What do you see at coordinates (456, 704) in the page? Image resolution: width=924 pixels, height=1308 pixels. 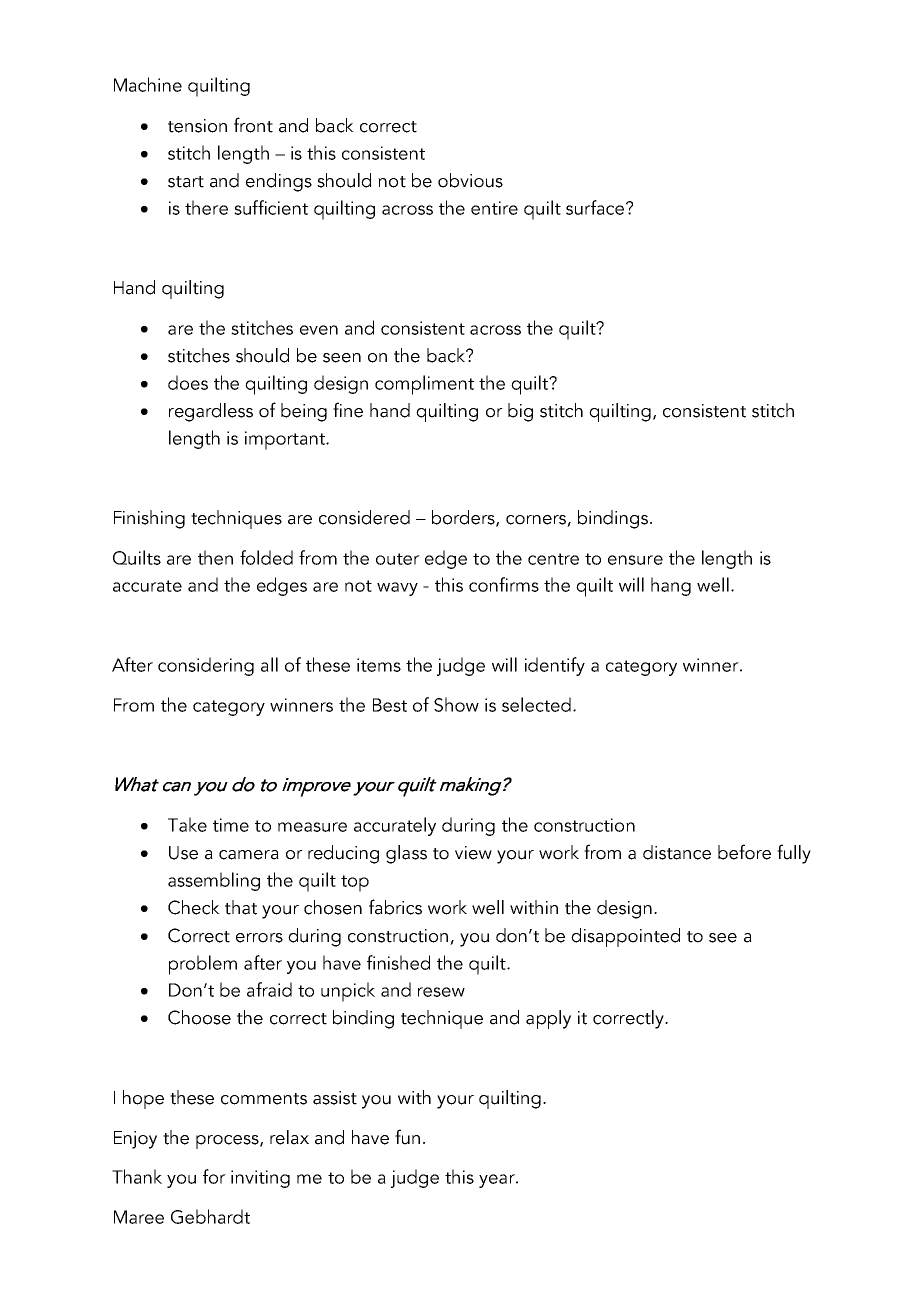 I see `Show` at bounding box center [456, 704].
